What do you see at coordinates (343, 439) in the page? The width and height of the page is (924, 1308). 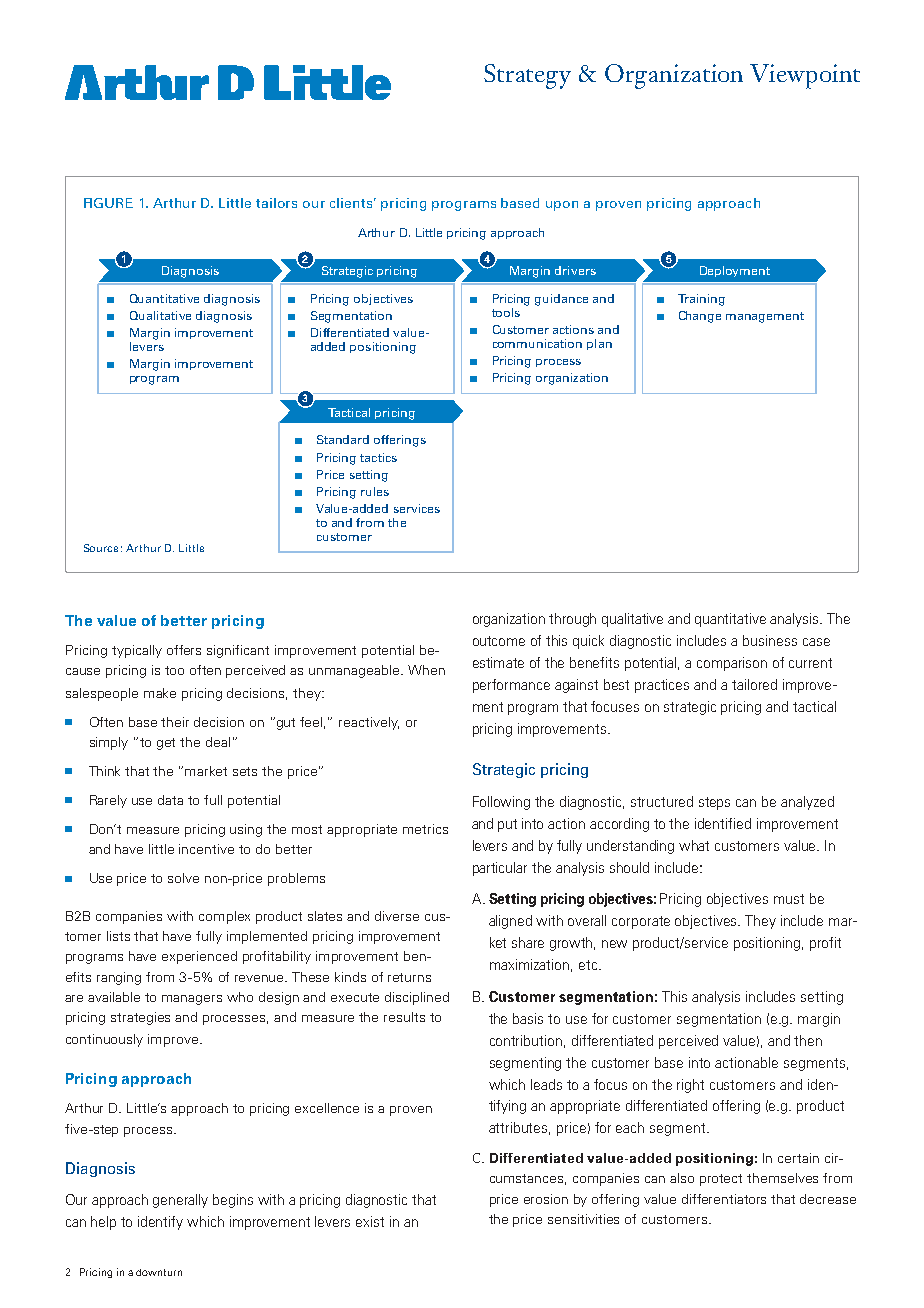 I see `Standard` at bounding box center [343, 439].
